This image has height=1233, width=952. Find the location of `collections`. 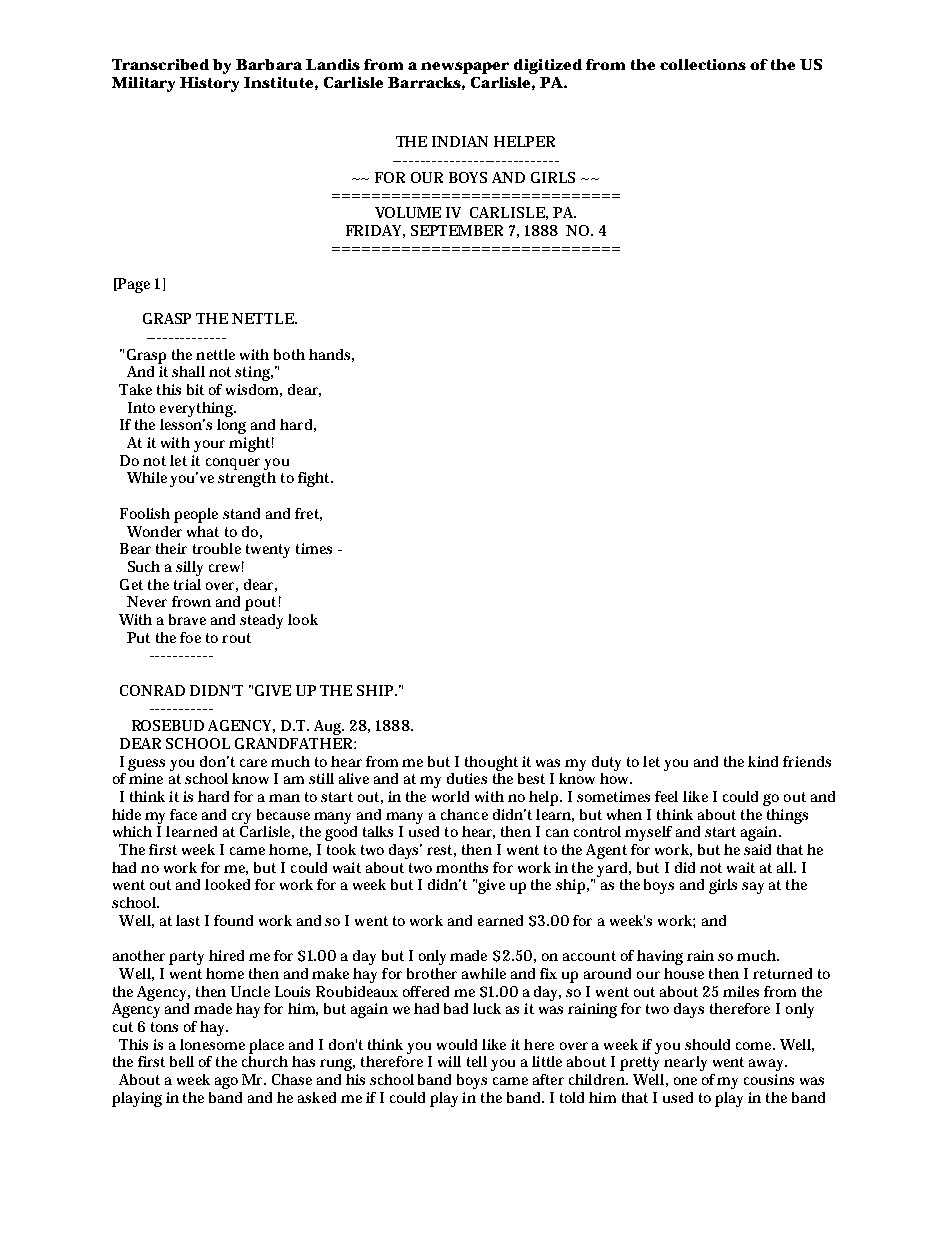

collections is located at coordinates (703, 64).
